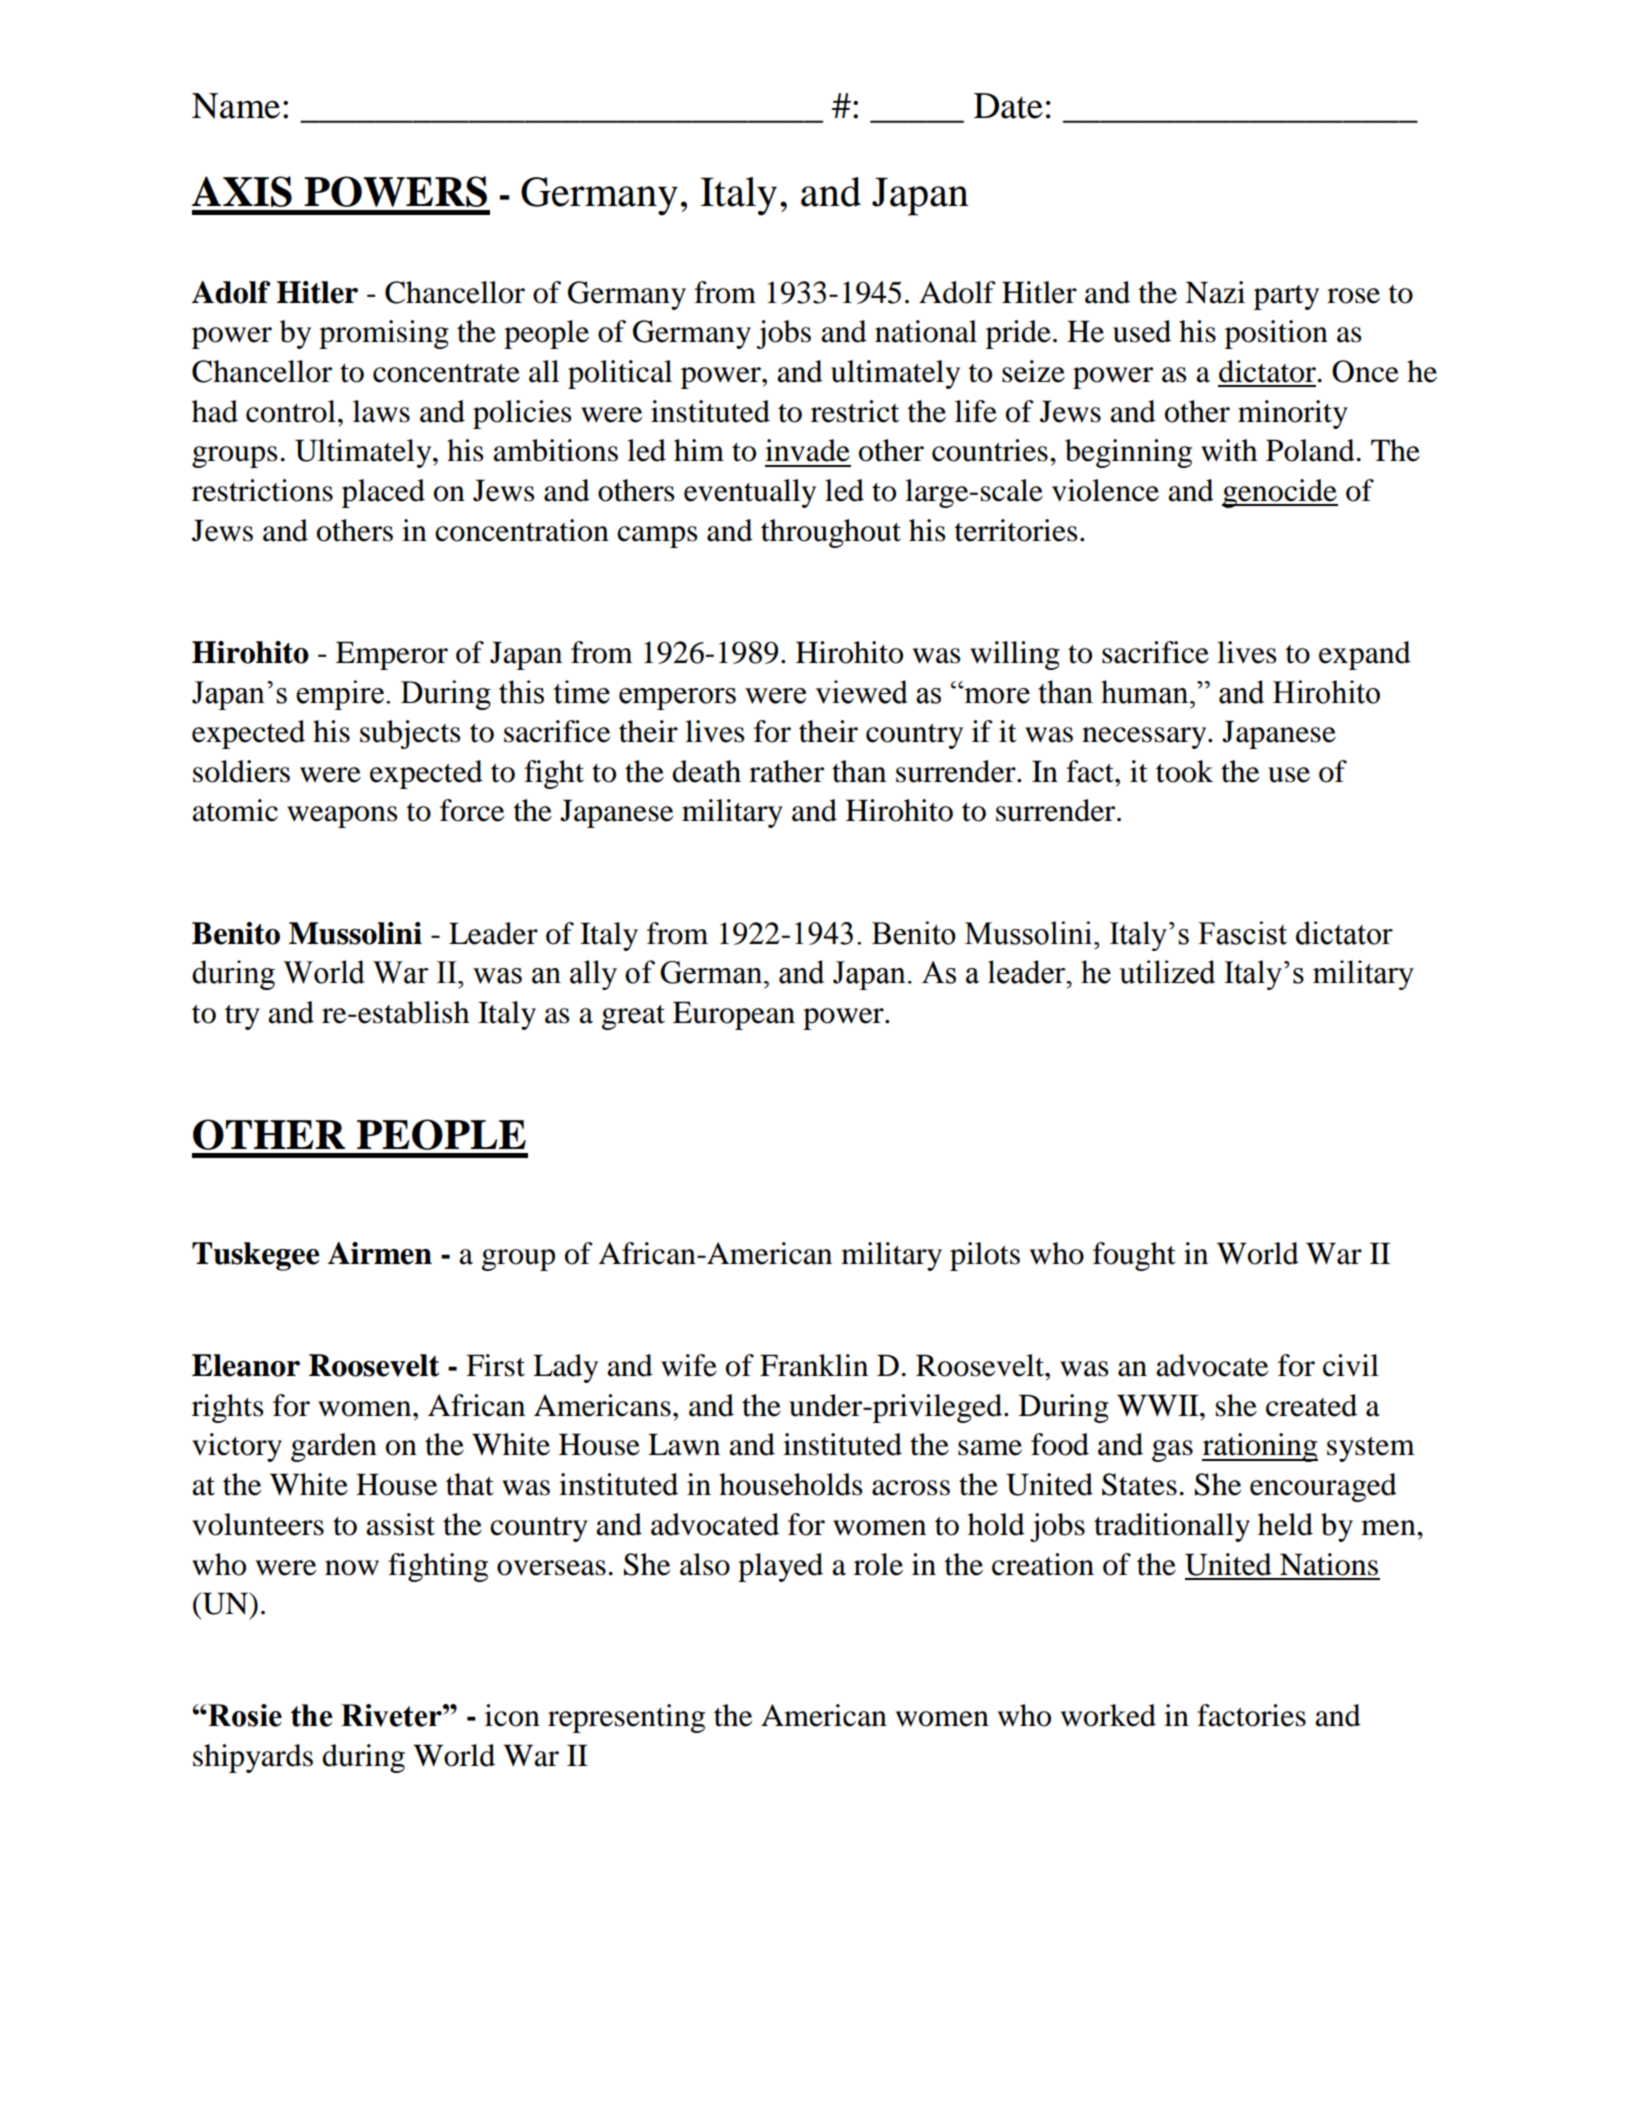 This screenshot has width=1631, height=2111. Describe the element at coordinates (1280, 493) in the screenshot. I see `genocide` at that location.
